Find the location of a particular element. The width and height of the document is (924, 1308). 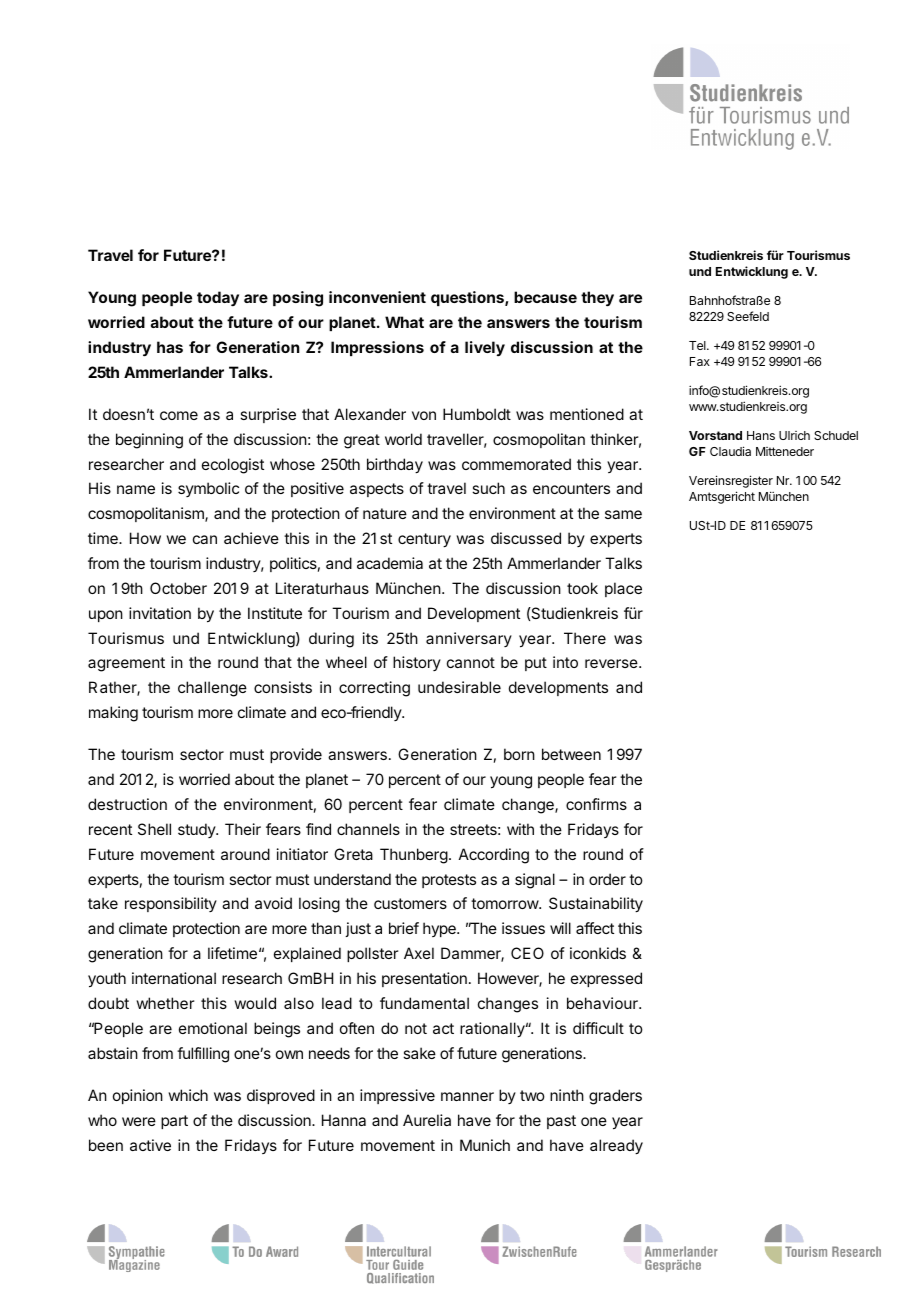

Aurelia is located at coordinates (427, 1120).
